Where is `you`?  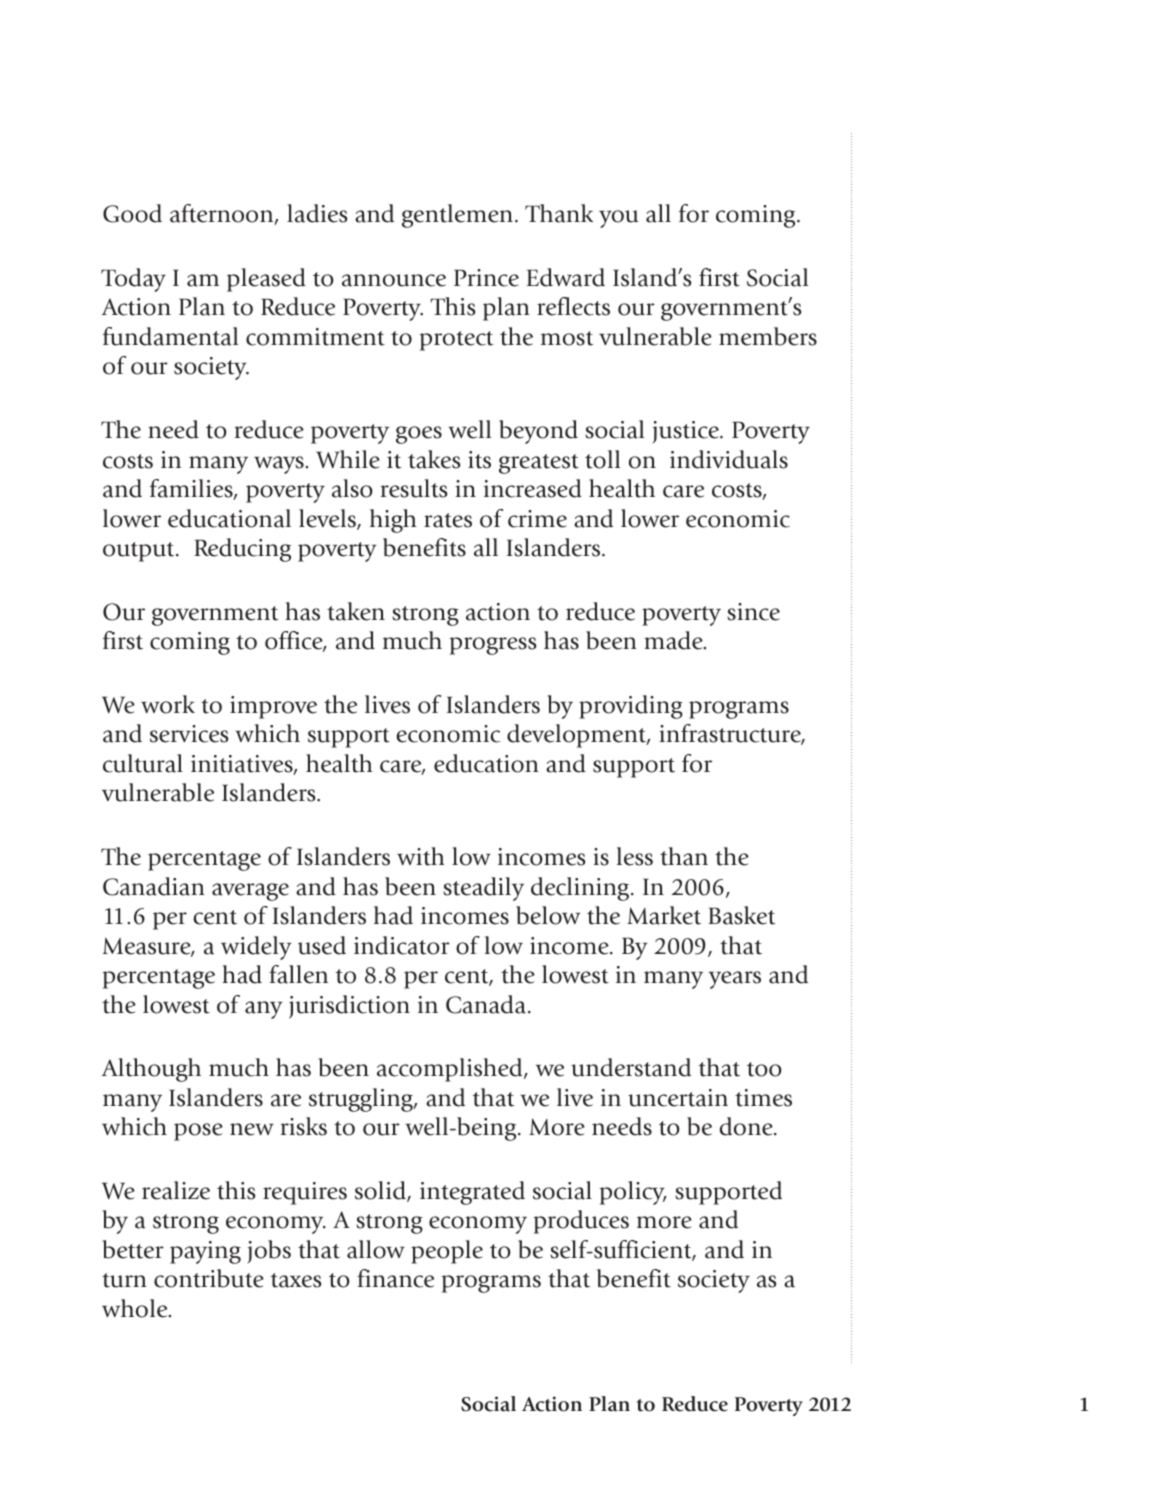 you is located at coordinates (618, 219).
